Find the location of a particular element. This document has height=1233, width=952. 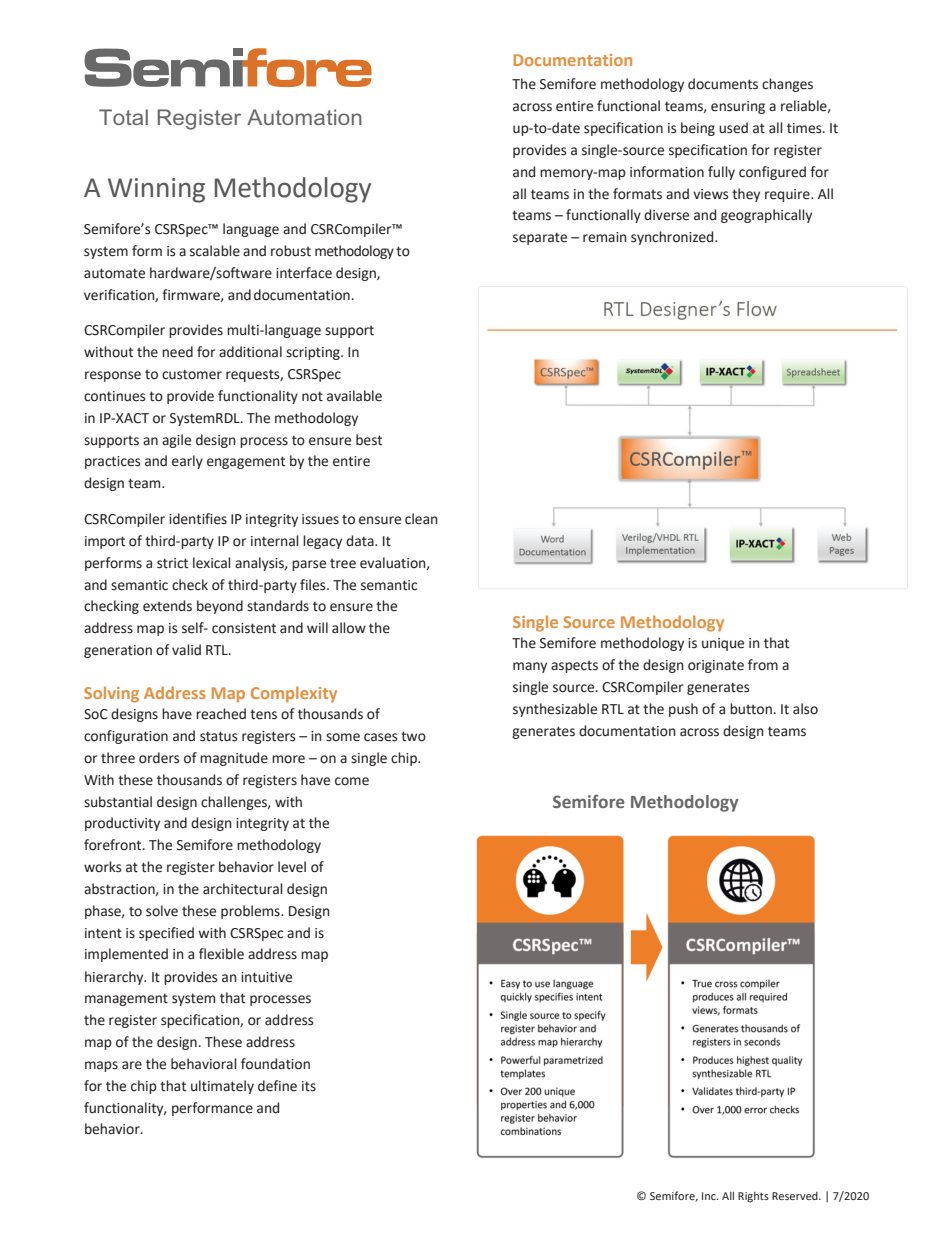

unique is located at coordinates (723, 644).
